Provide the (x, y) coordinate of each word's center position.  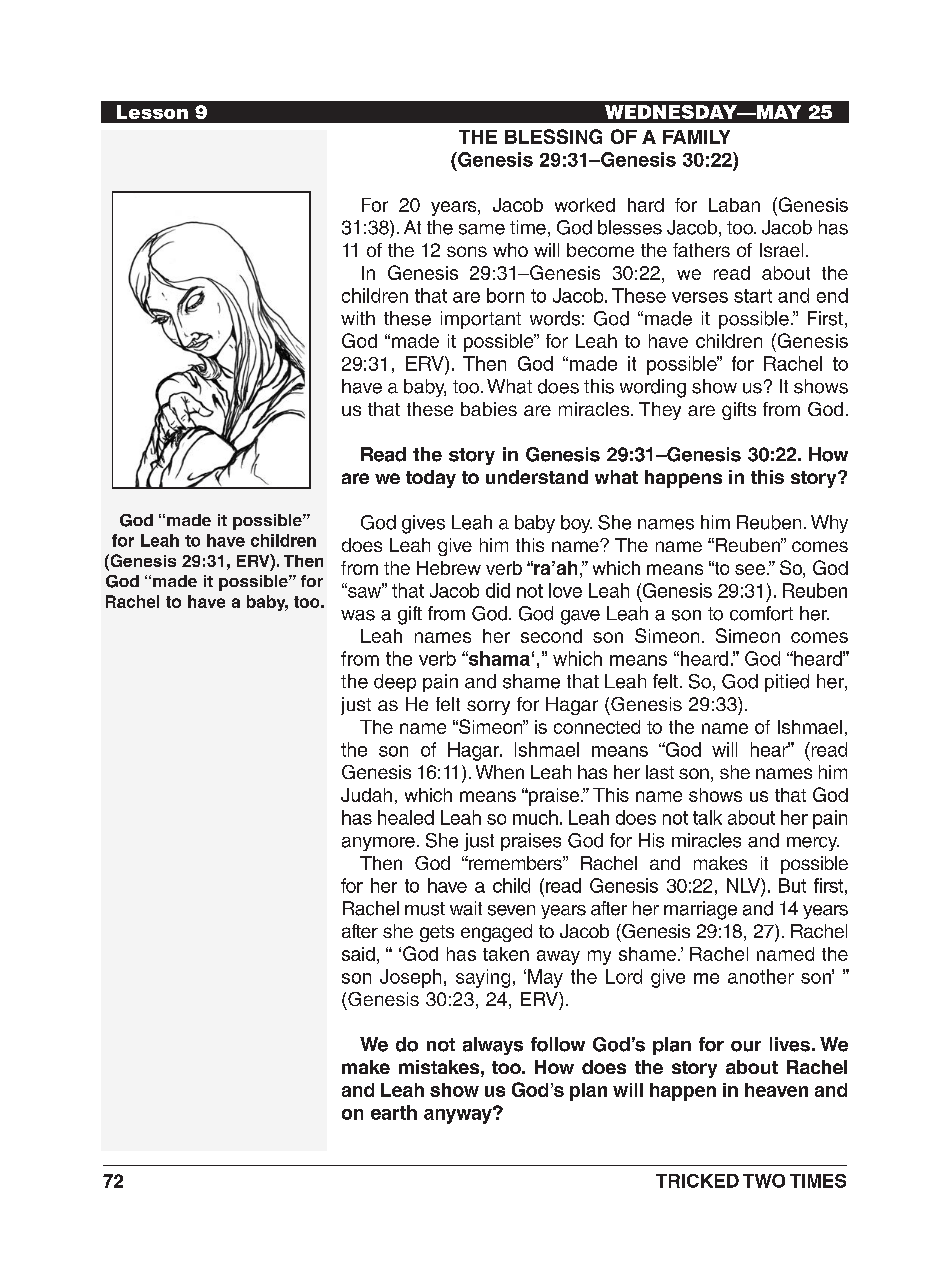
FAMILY (696, 137)
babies (489, 409)
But (792, 885)
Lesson (152, 112)
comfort (761, 613)
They (660, 411)
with (358, 318)
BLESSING (553, 136)
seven (511, 910)
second (551, 636)
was (358, 615)
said (358, 954)
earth (394, 1112)
